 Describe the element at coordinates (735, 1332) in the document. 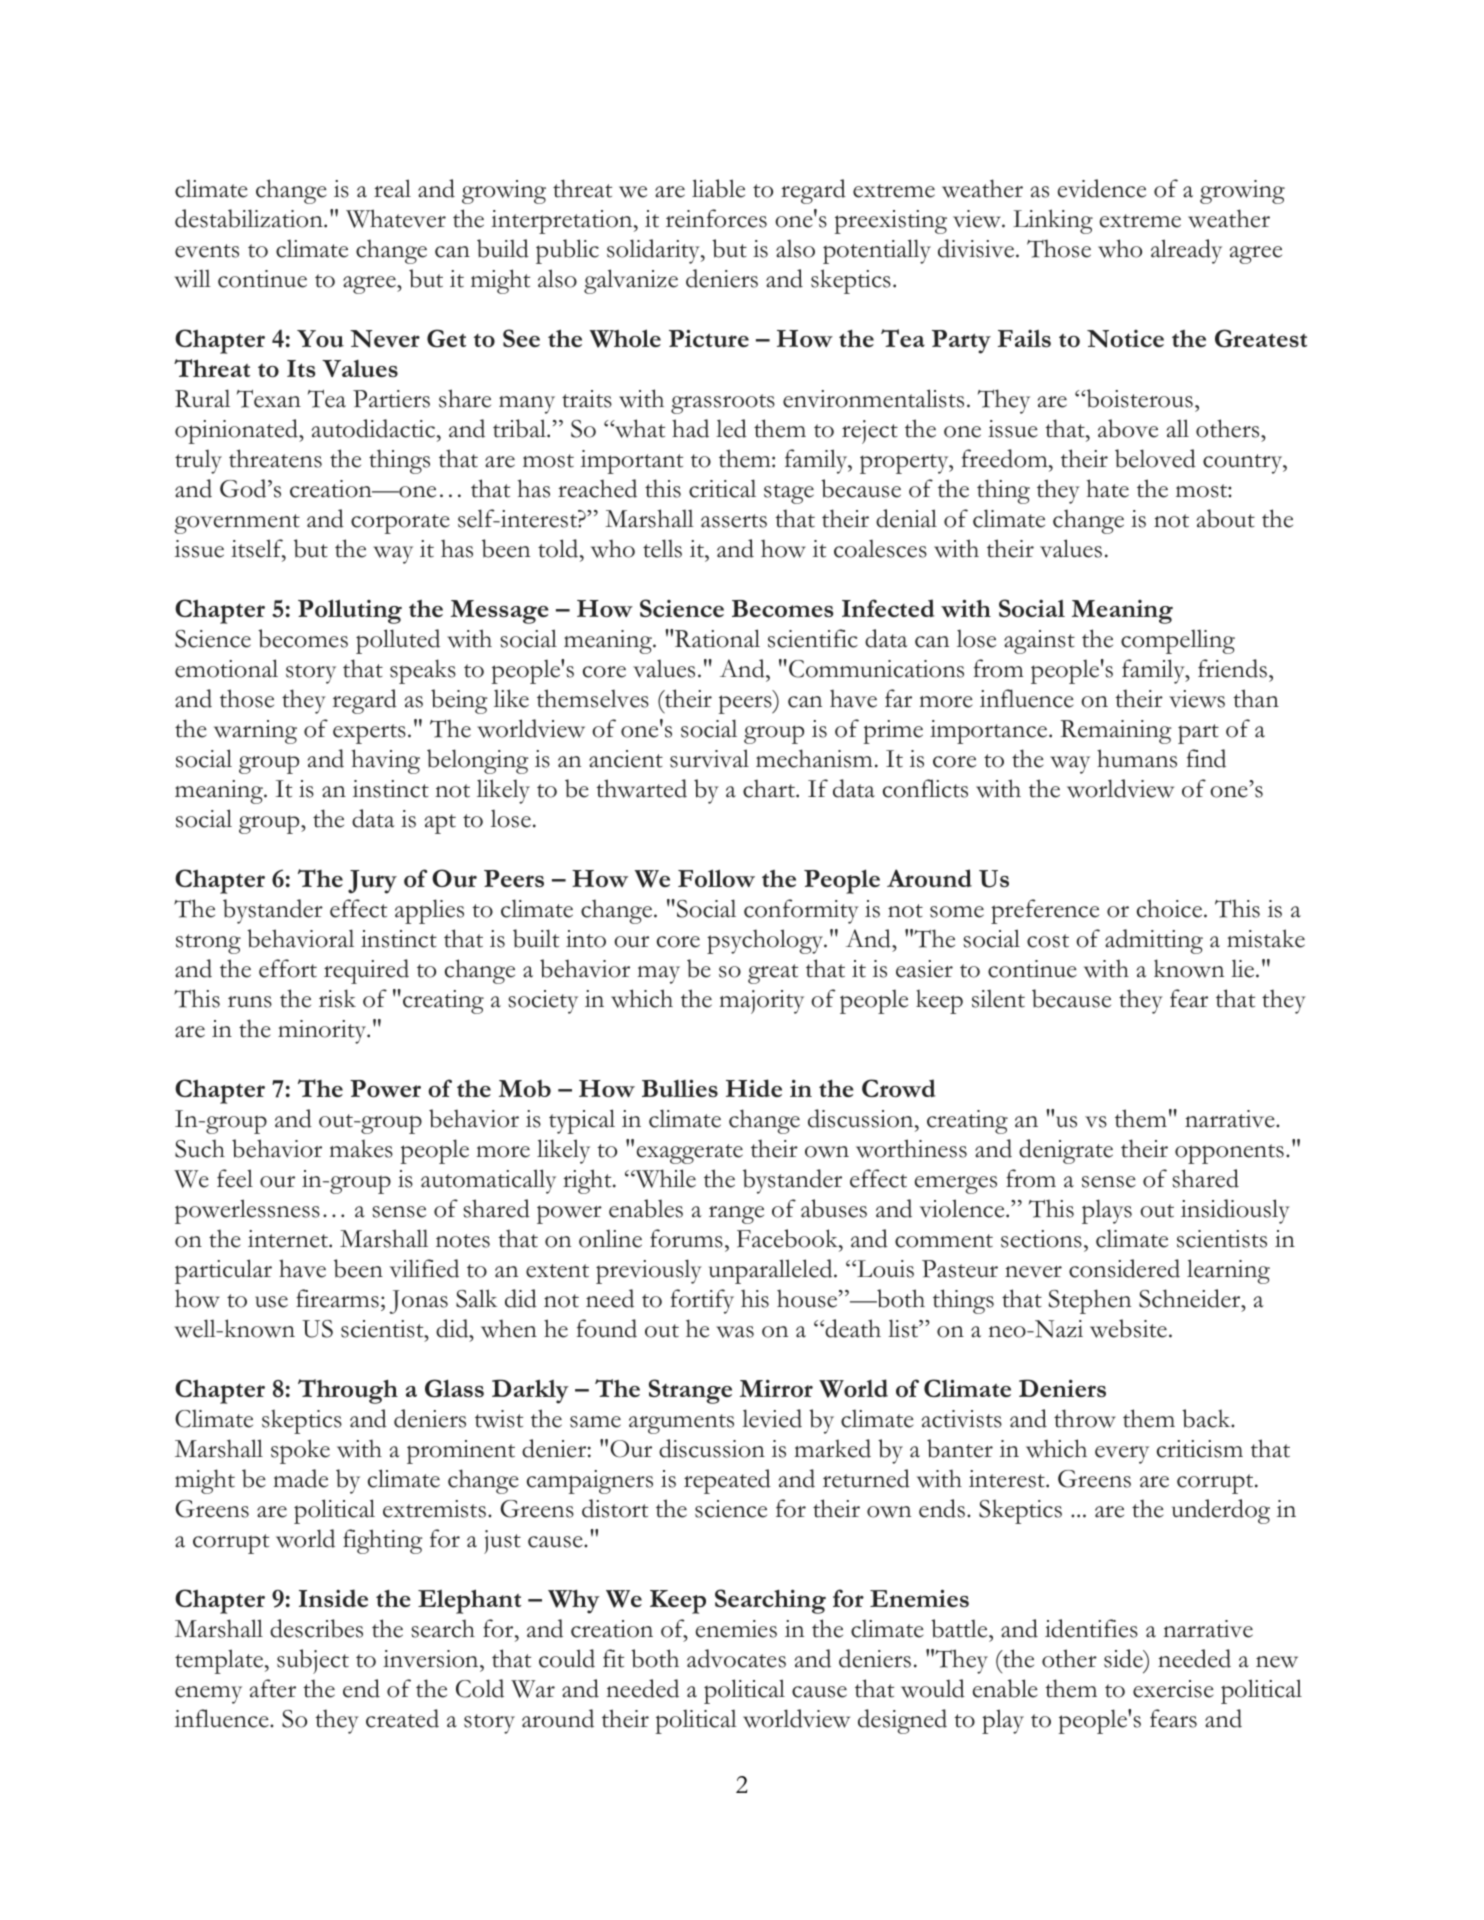

I see `was` at that location.
